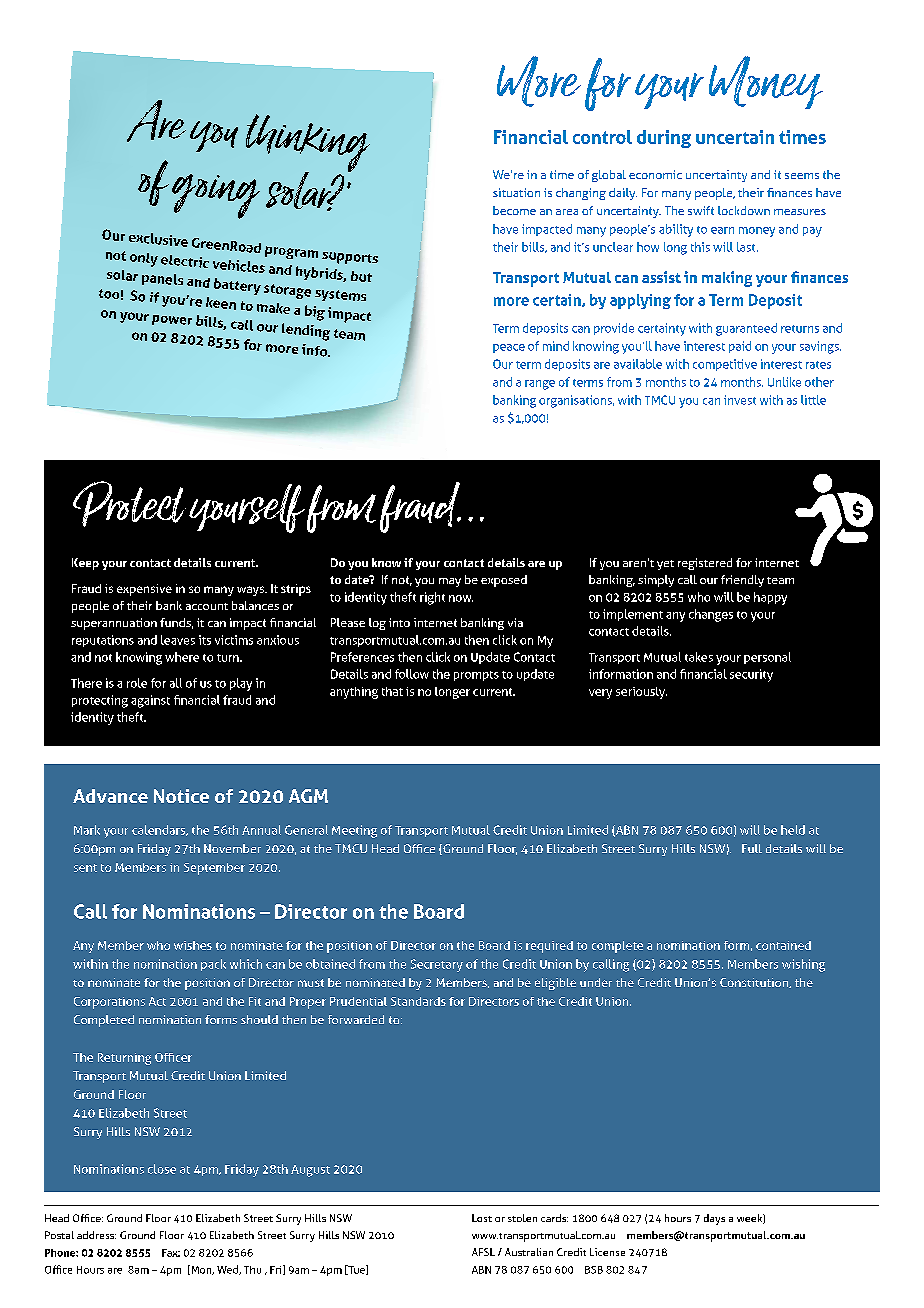 This screenshot has height=1308, width=924. What do you see at coordinates (516, 192) in the screenshot?
I see `situation` at bounding box center [516, 192].
